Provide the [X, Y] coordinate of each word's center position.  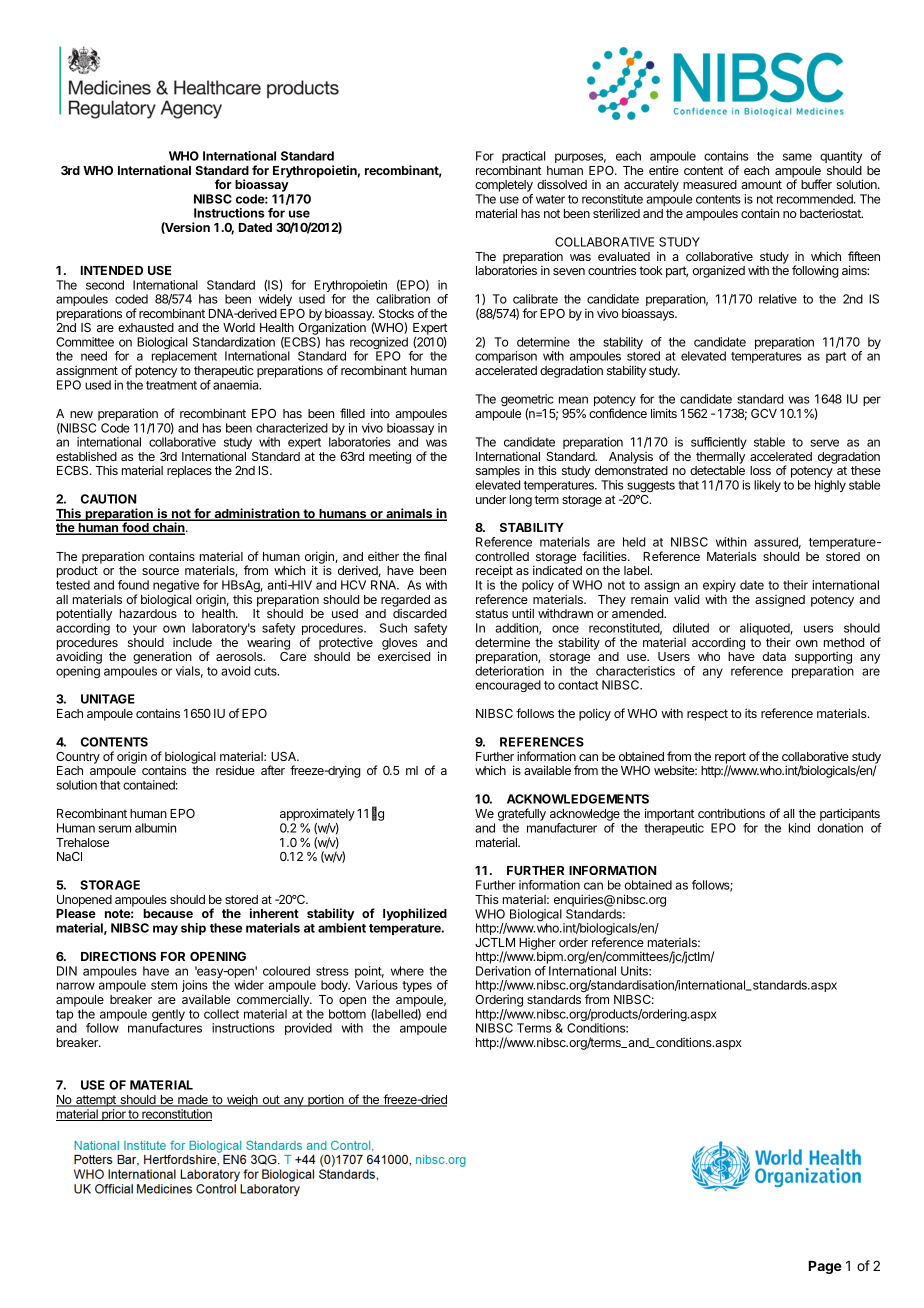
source [160, 571]
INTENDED [112, 270]
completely [504, 187]
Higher [537, 945]
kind [799, 828]
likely [767, 486]
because [168, 913]
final [435, 556]
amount [761, 184]
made [193, 1101]
